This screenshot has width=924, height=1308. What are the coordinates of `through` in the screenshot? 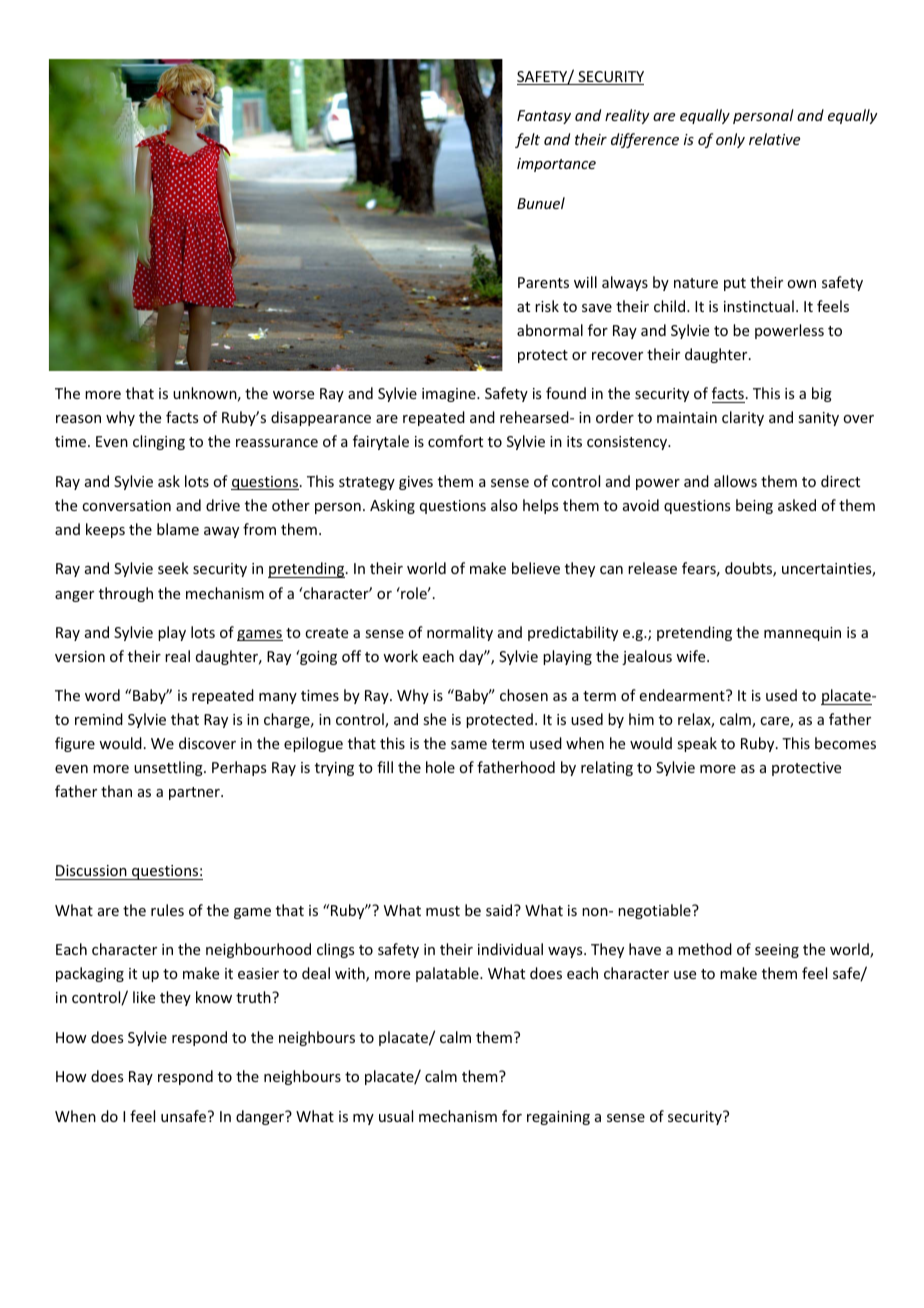 It's located at (126, 594).
